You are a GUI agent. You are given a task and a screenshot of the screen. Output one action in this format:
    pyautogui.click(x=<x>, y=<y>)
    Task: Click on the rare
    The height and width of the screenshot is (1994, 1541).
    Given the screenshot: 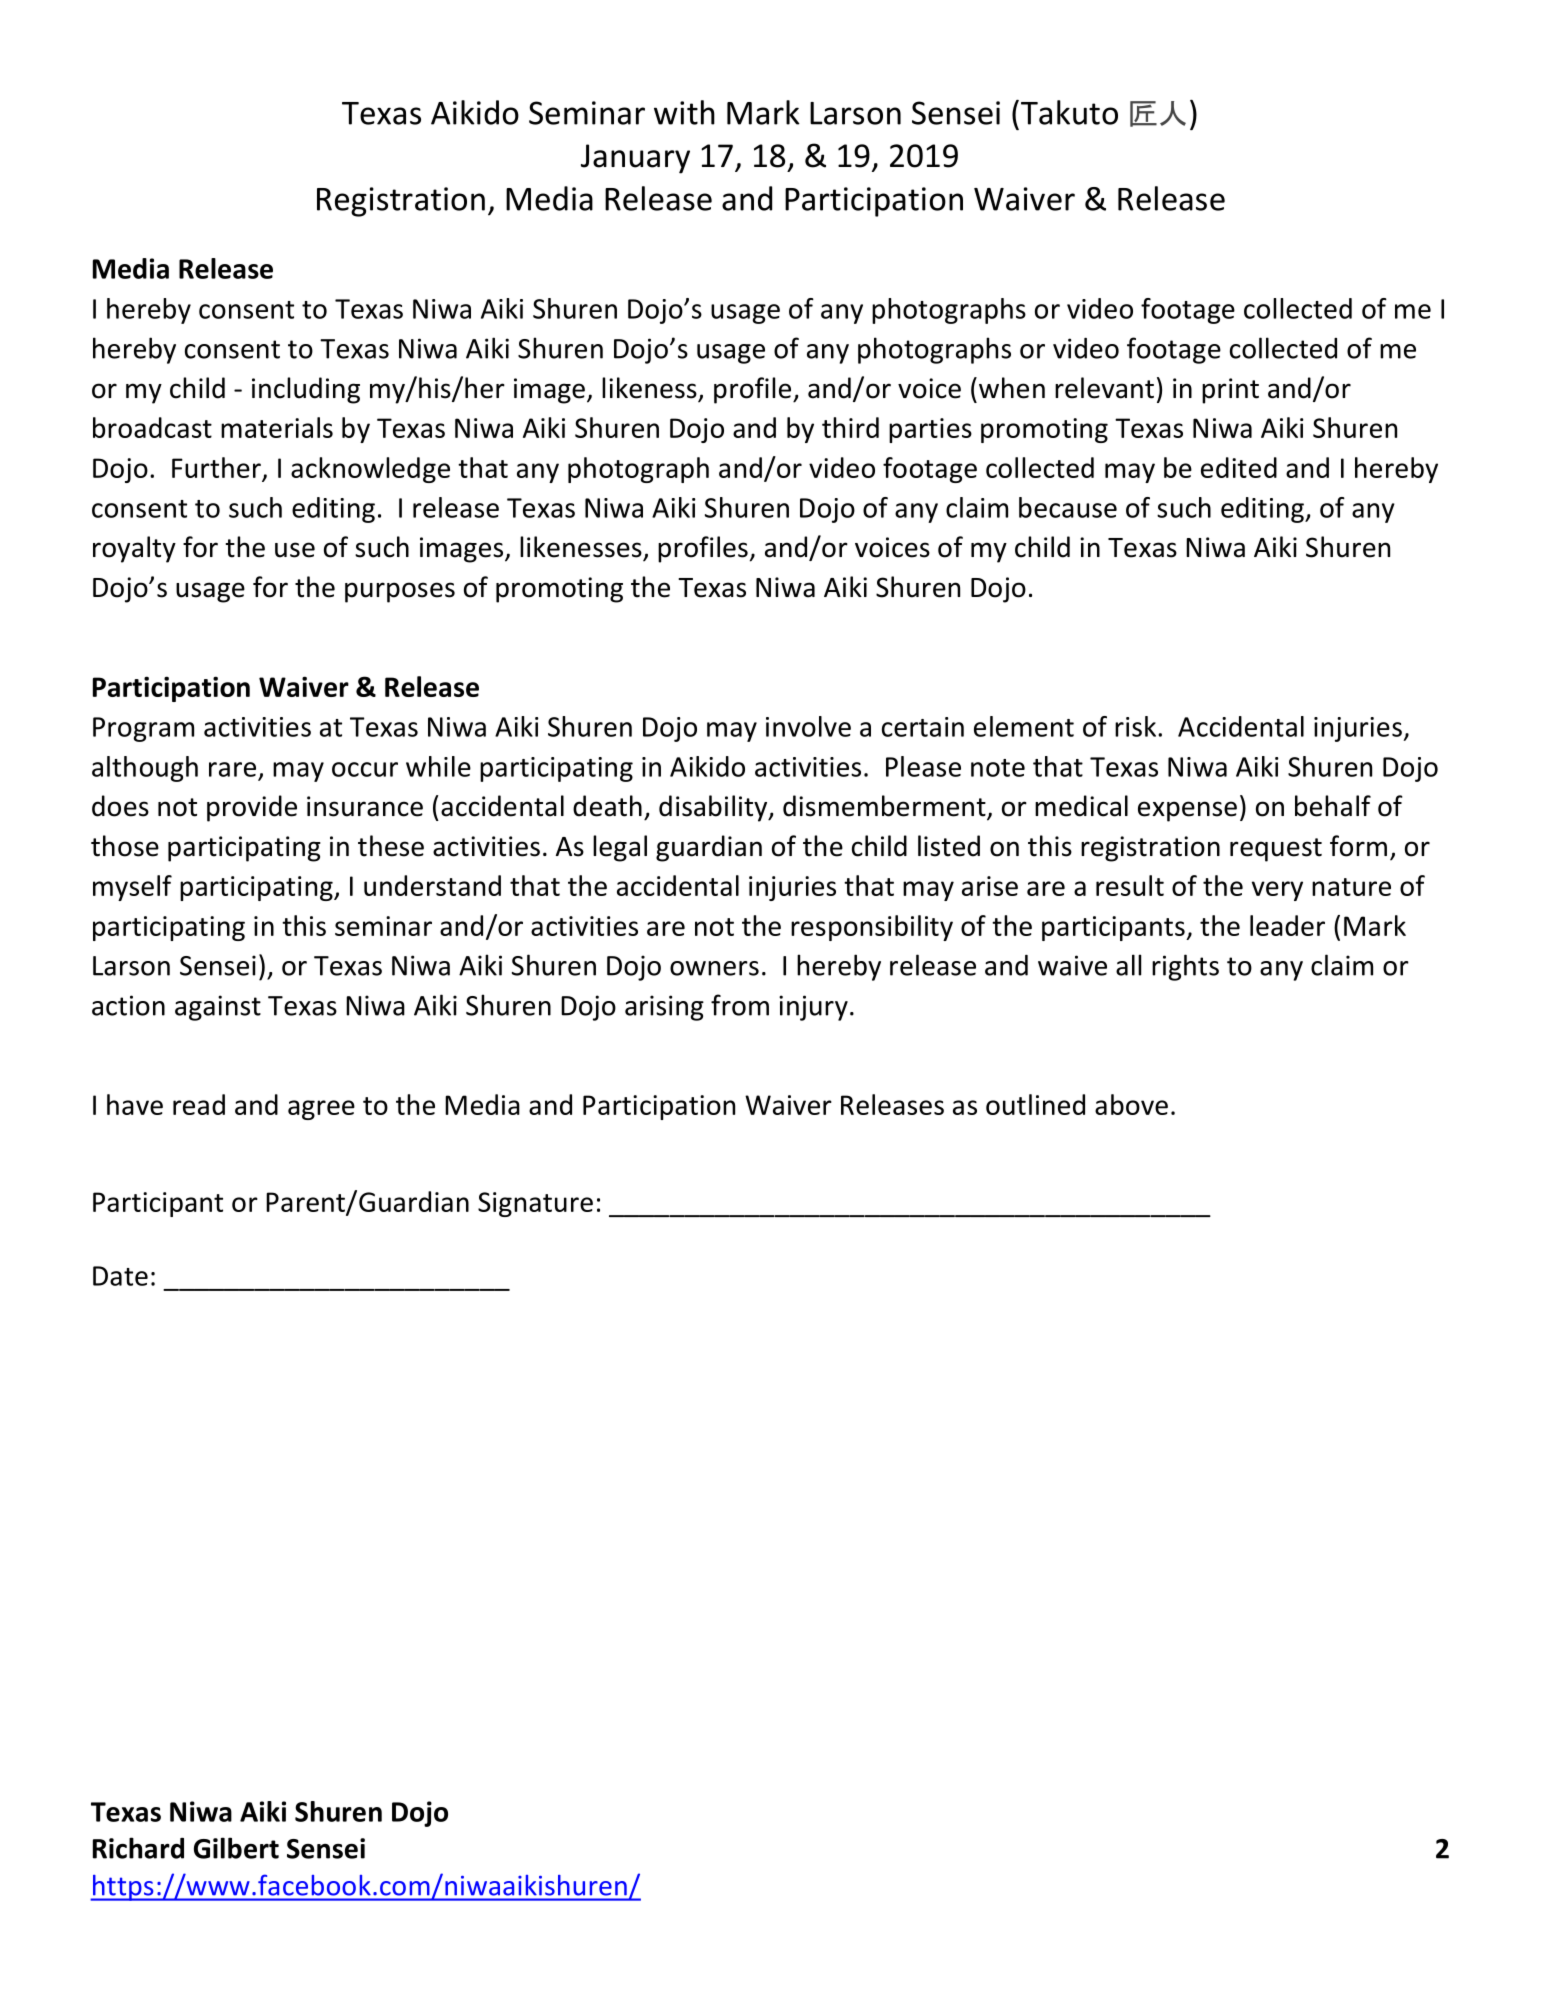 What is the action you would take?
    pyautogui.click(x=232, y=769)
